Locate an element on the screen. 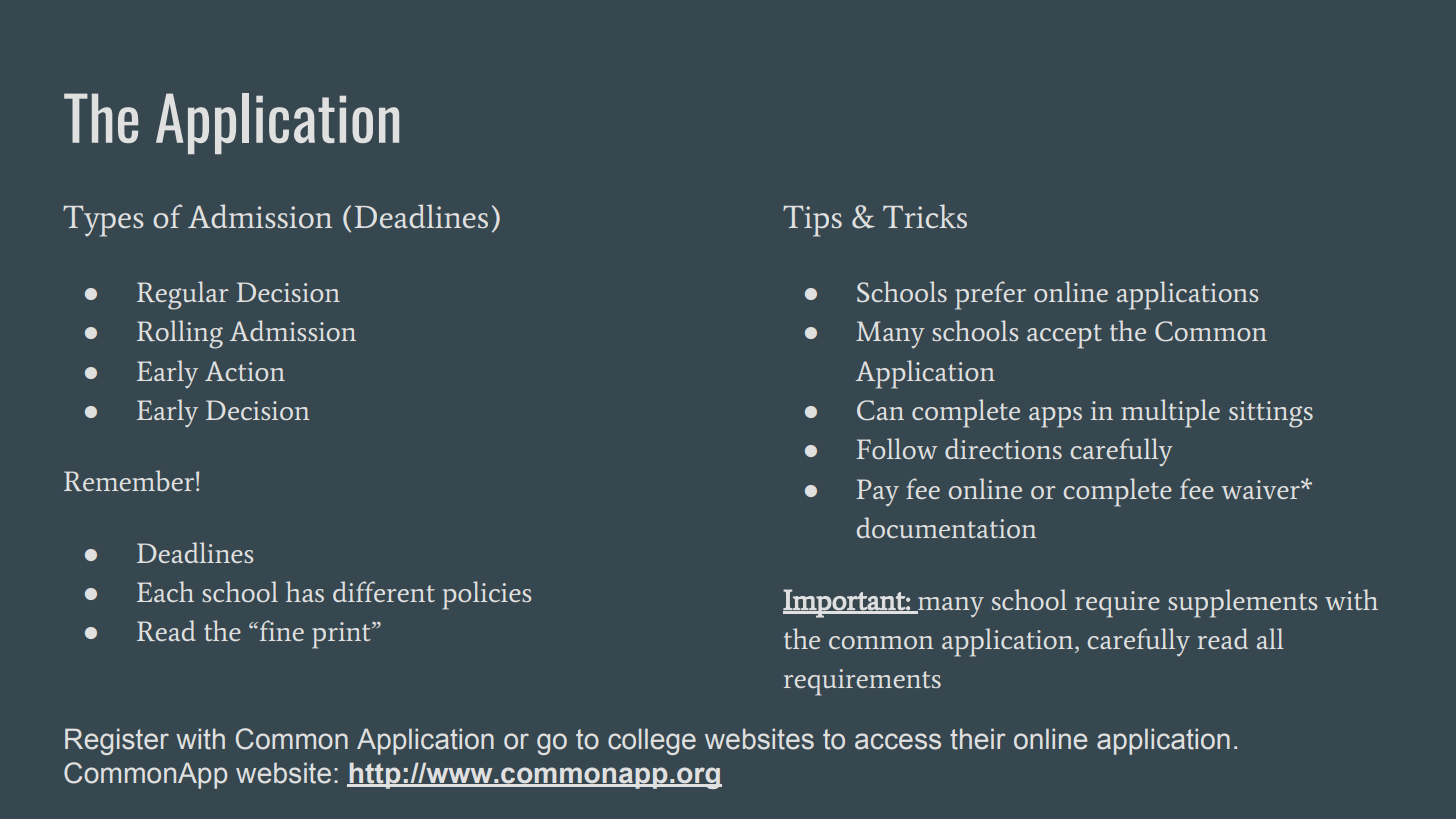 The height and width of the screenshot is (819, 1456). policies is located at coordinates (486, 595).
